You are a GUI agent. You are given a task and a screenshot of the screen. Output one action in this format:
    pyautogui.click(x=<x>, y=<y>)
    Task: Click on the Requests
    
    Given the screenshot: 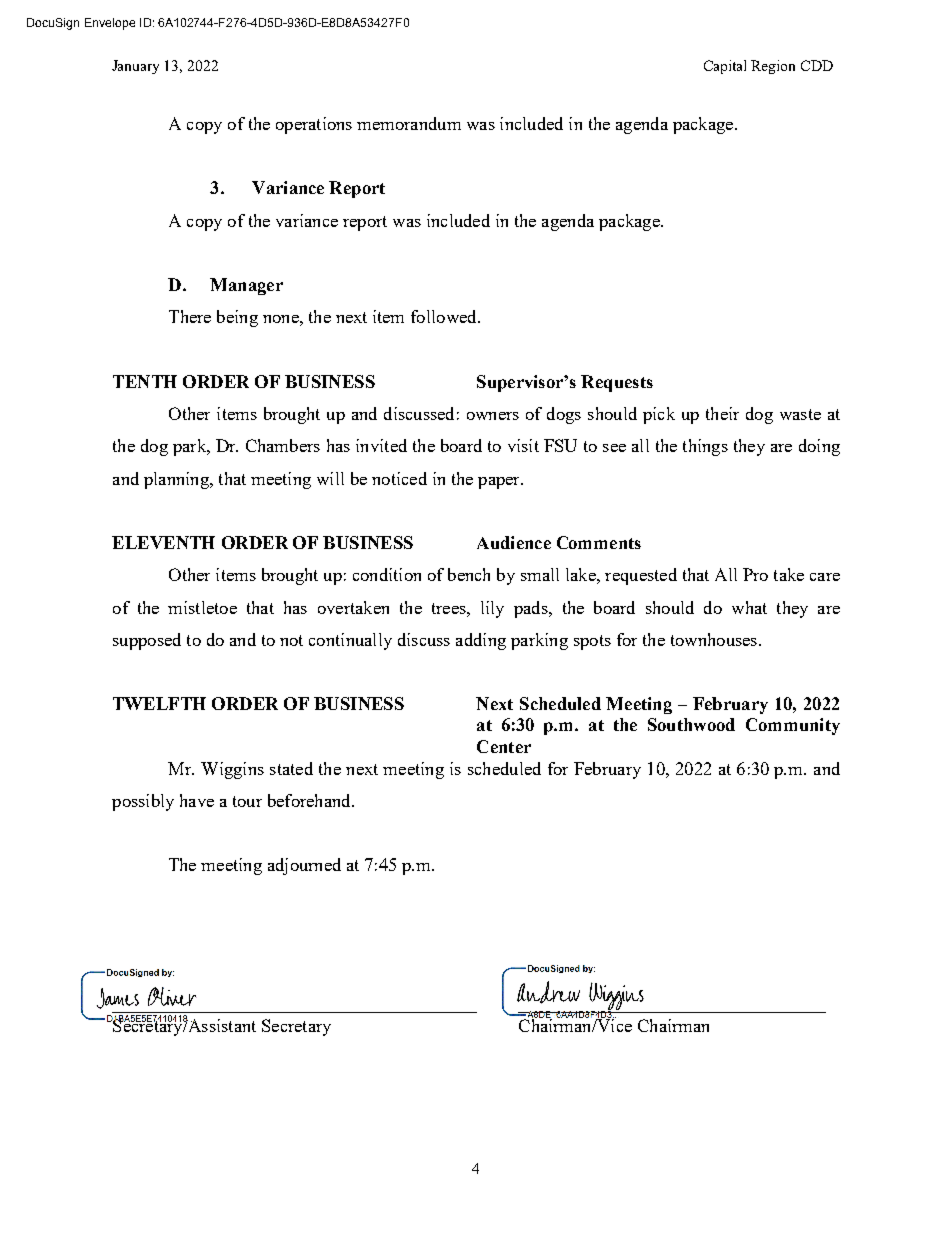 What is the action you would take?
    pyautogui.click(x=617, y=383)
